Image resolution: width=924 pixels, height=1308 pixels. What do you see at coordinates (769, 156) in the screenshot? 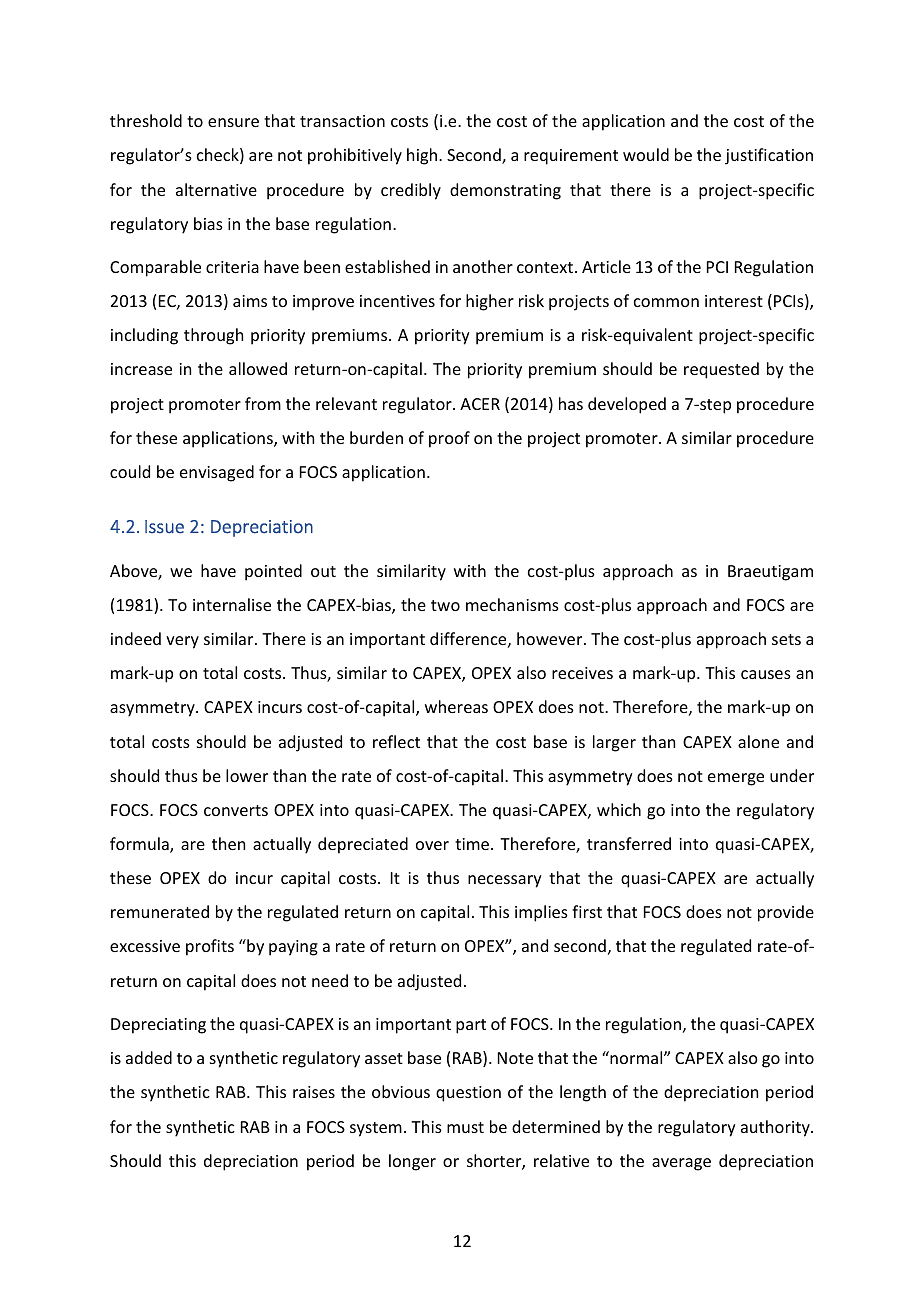
I see `justification` at bounding box center [769, 156].
